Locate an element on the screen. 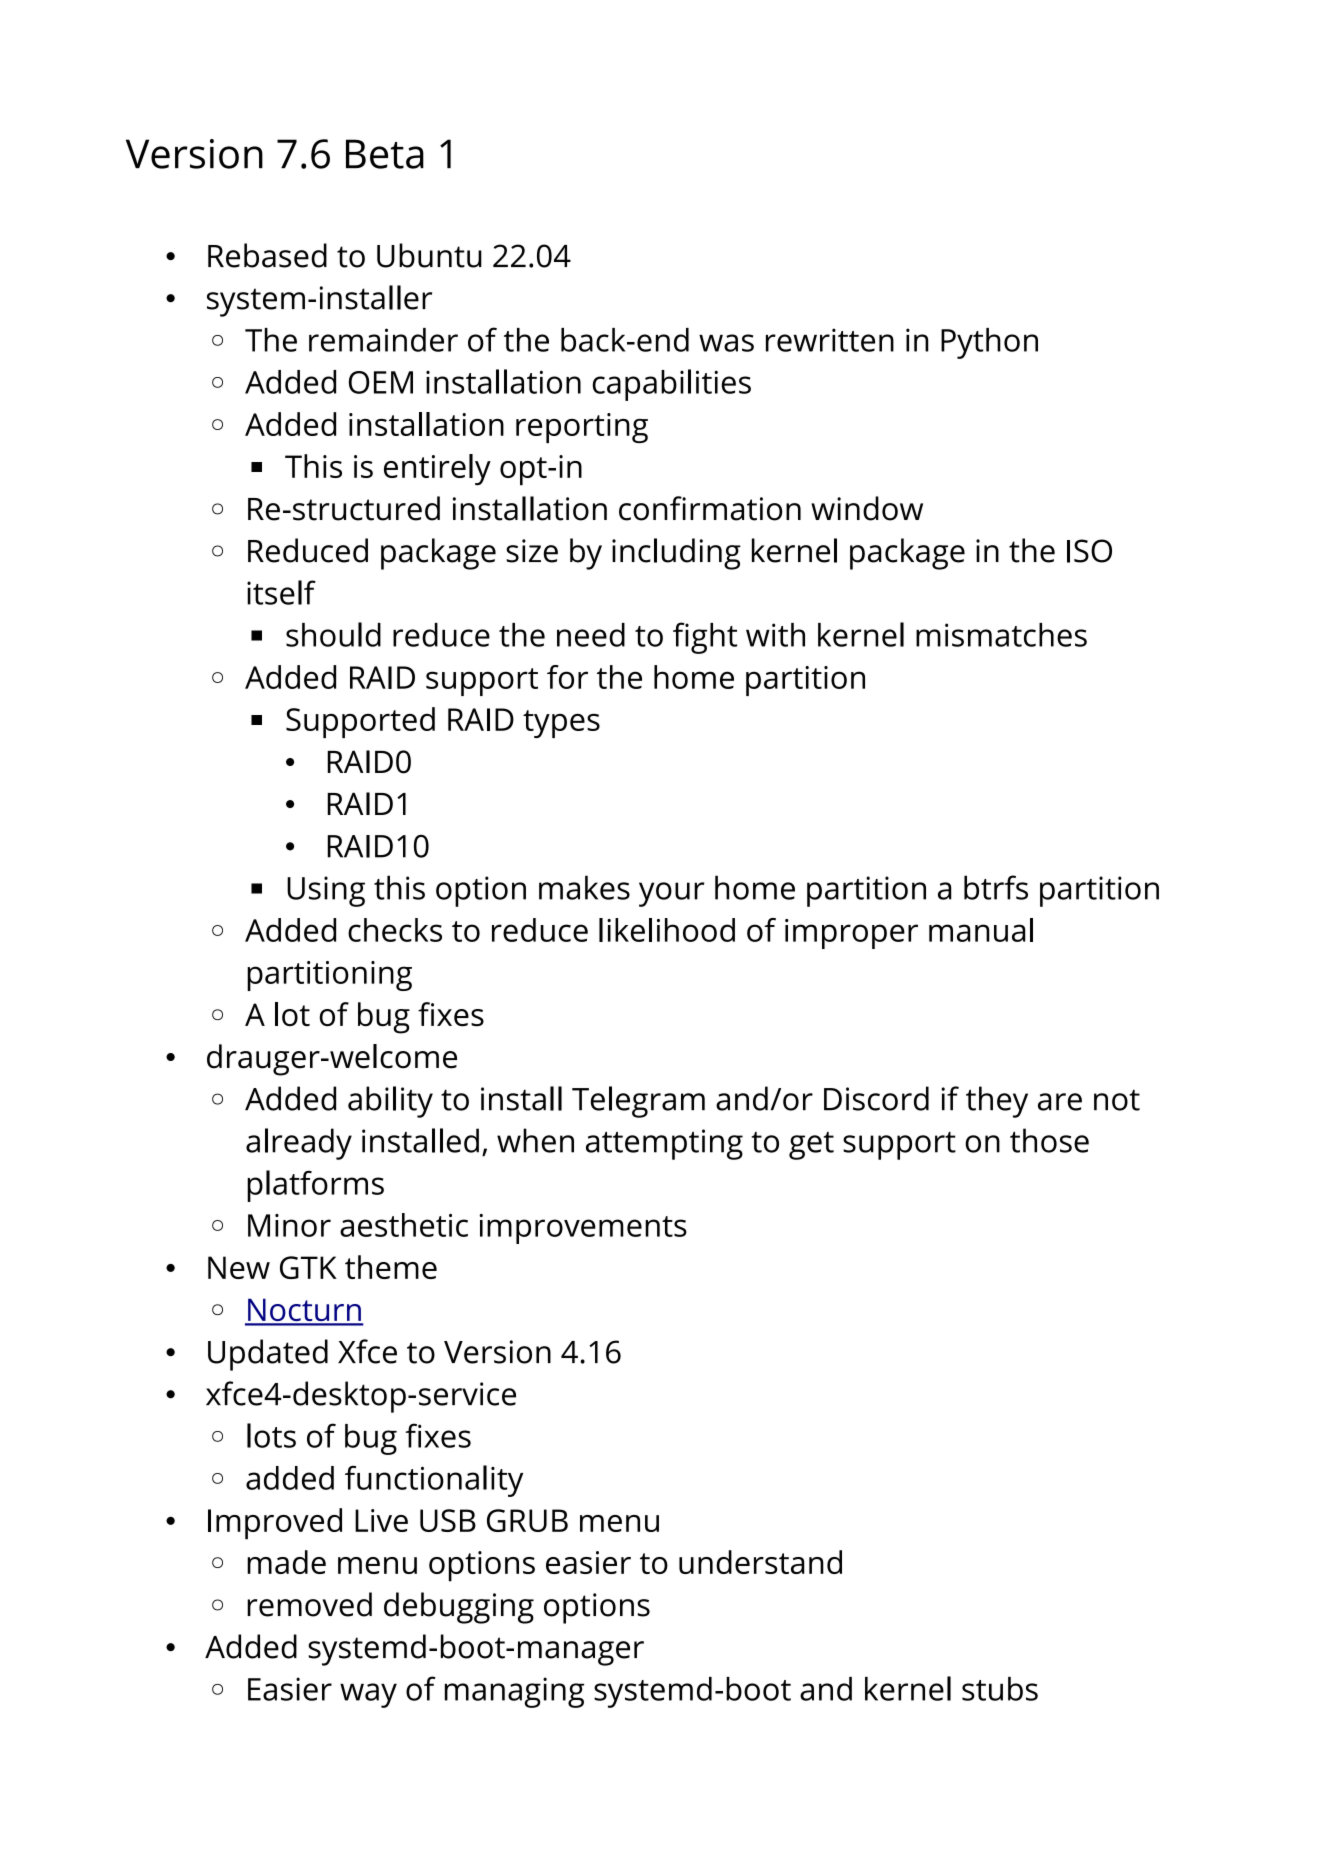  Python is located at coordinates (989, 343).
